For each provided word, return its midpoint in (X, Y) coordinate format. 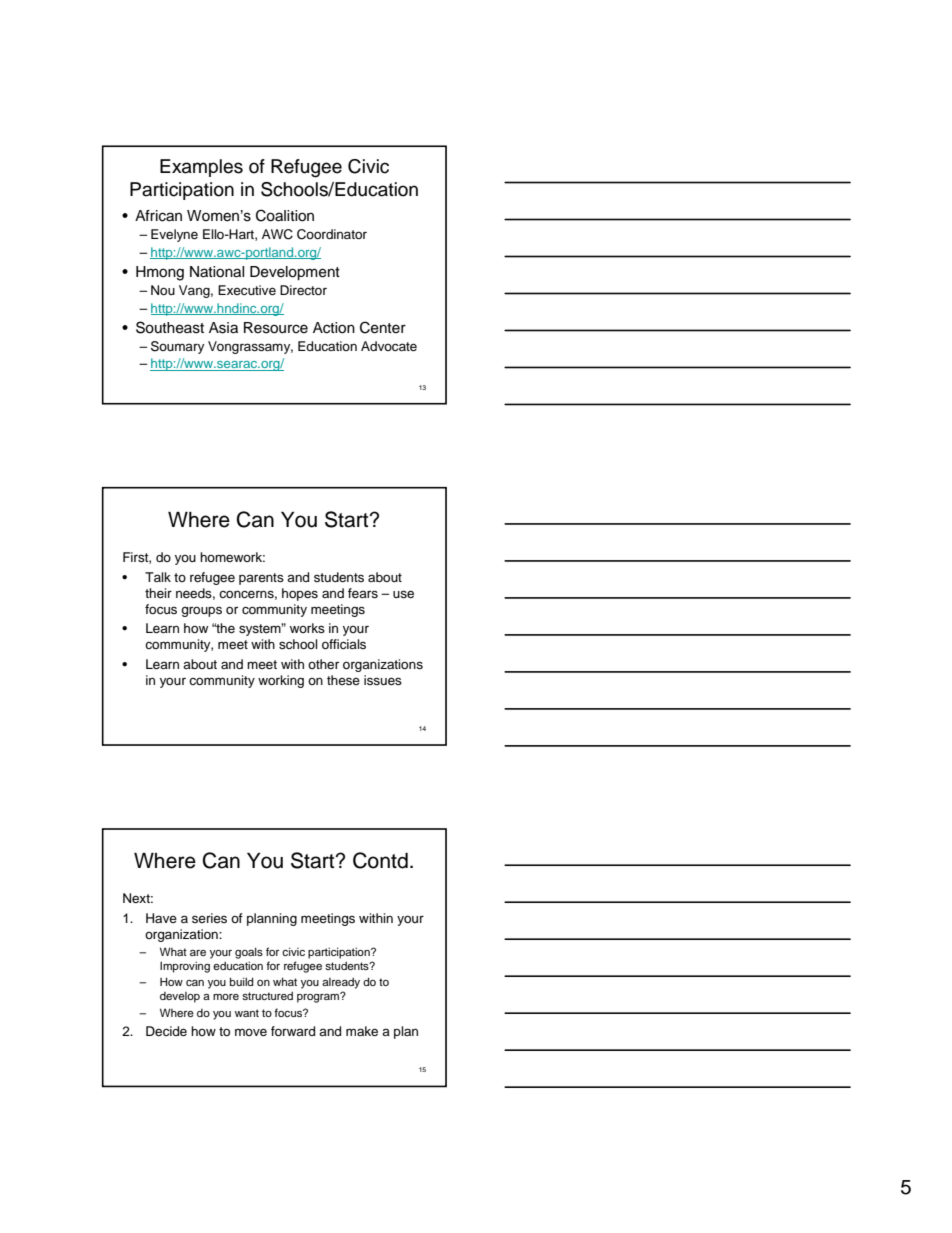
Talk (158, 577)
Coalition (285, 215)
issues (383, 680)
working (281, 681)
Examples (201, 168)
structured (267, 996)
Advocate (389, 346)
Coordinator (332, 234)
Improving (185, 967)
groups (201, 611)
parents (261, 579)
